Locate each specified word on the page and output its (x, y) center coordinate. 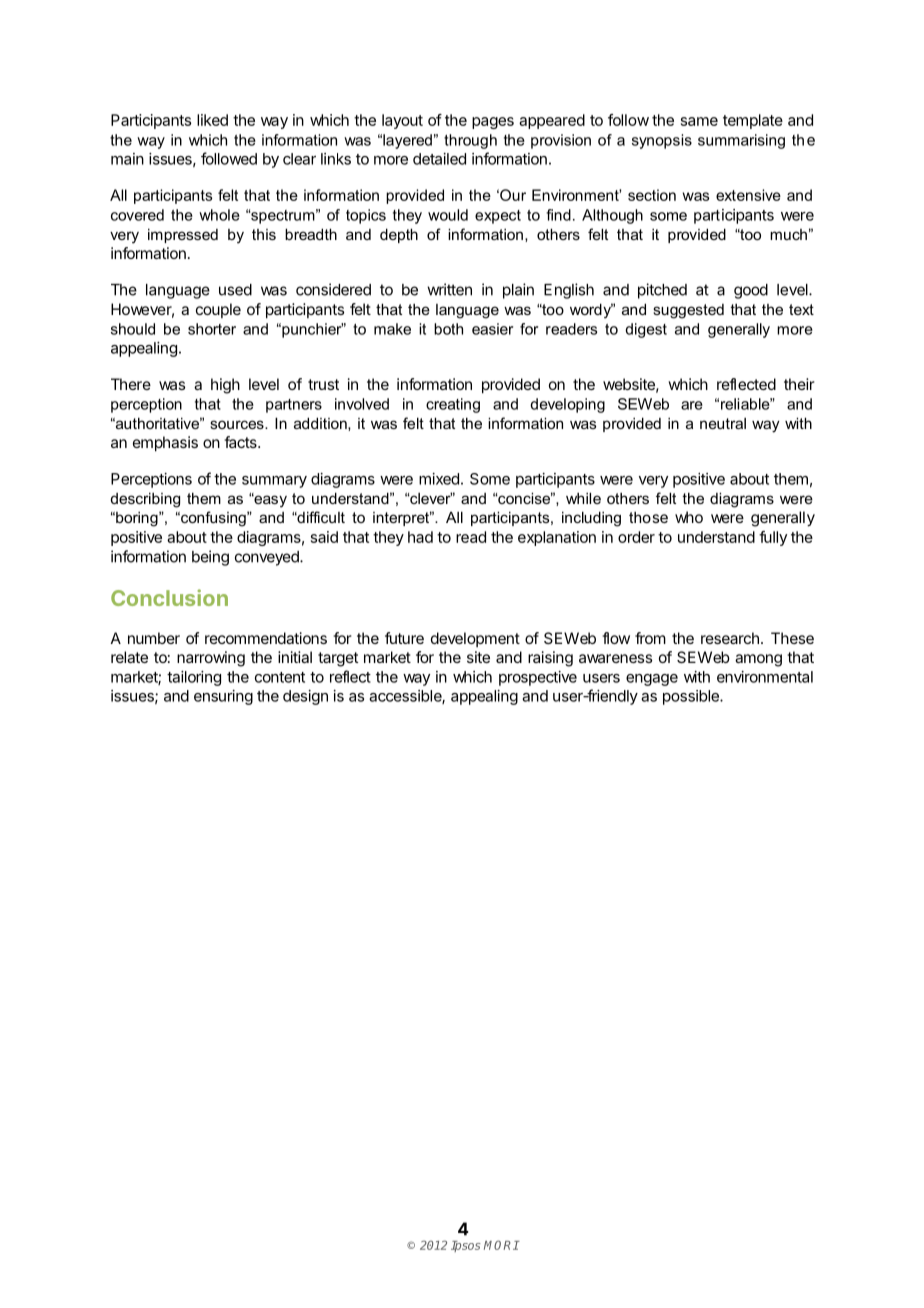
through (470, 141)
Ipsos (466, 1246)
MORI (501, 1245)
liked (212, 120)
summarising (741, 141)
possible (692, 697)
